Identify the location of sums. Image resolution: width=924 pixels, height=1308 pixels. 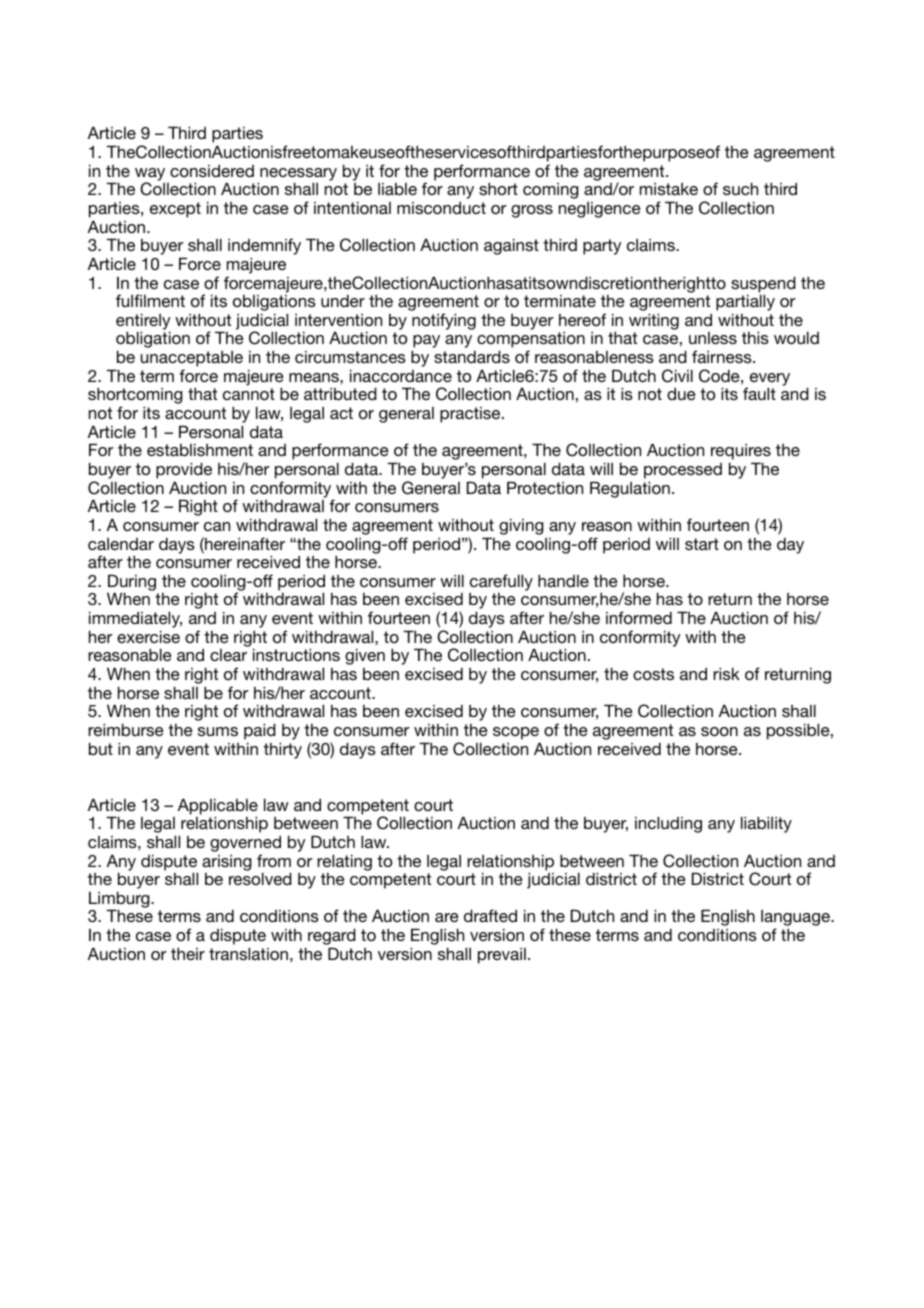
(218, 731).
